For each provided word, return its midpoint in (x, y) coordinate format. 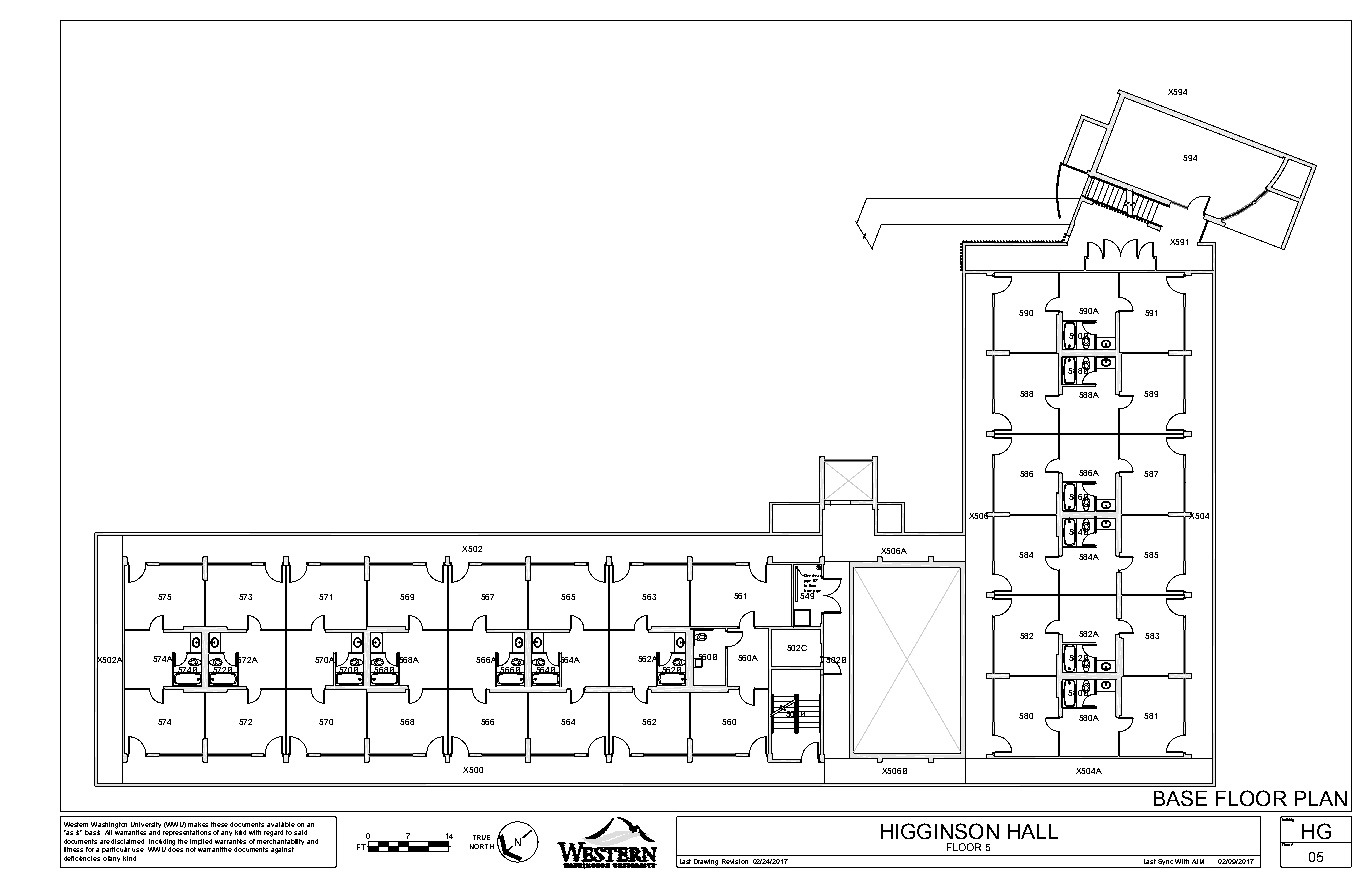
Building (1288, 820)
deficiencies (82, 858)
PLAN (1321, 798)
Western (76, 824)
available (281, 824)
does (175, 848)
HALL (1033, 831)
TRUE (481, 837)
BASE (1180, 798)
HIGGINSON (940, 831)
